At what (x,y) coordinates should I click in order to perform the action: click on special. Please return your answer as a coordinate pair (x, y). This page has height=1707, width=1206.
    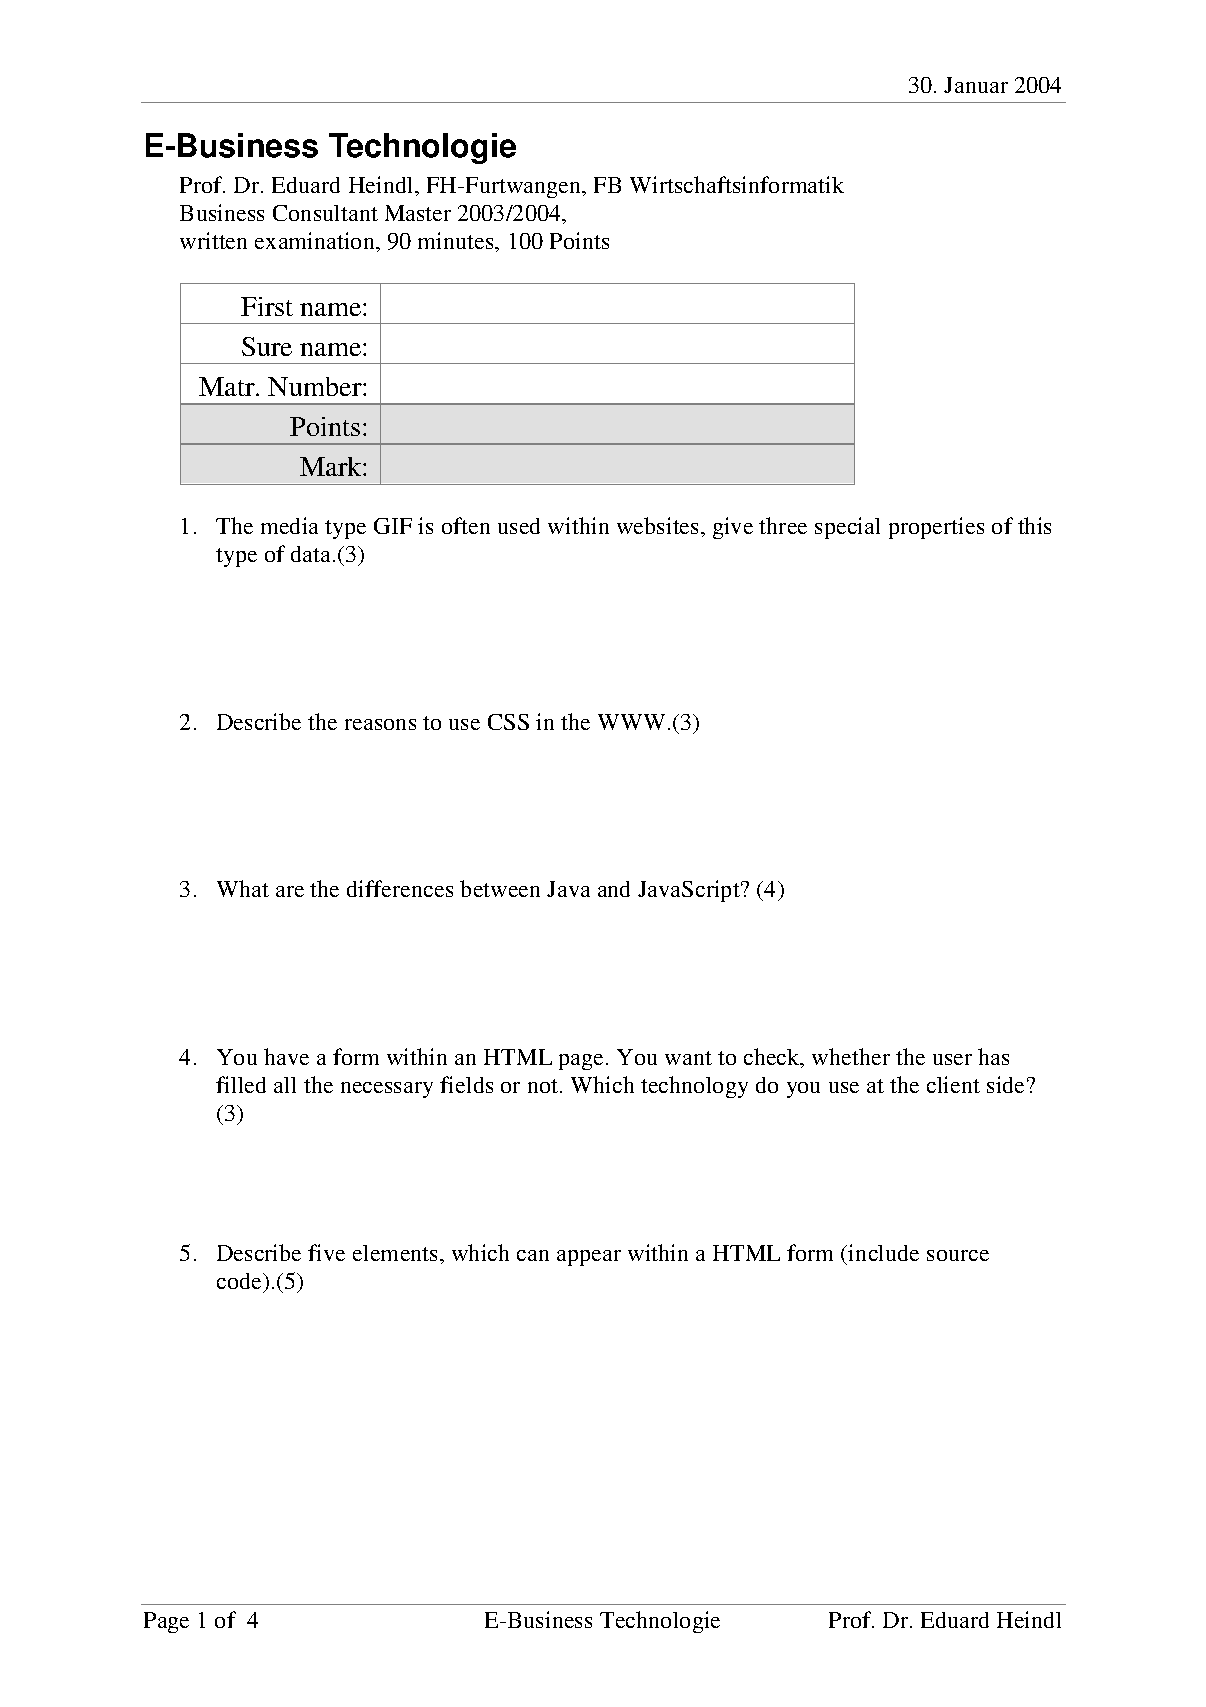
    Looking at the image, I should click on (847, 528).
